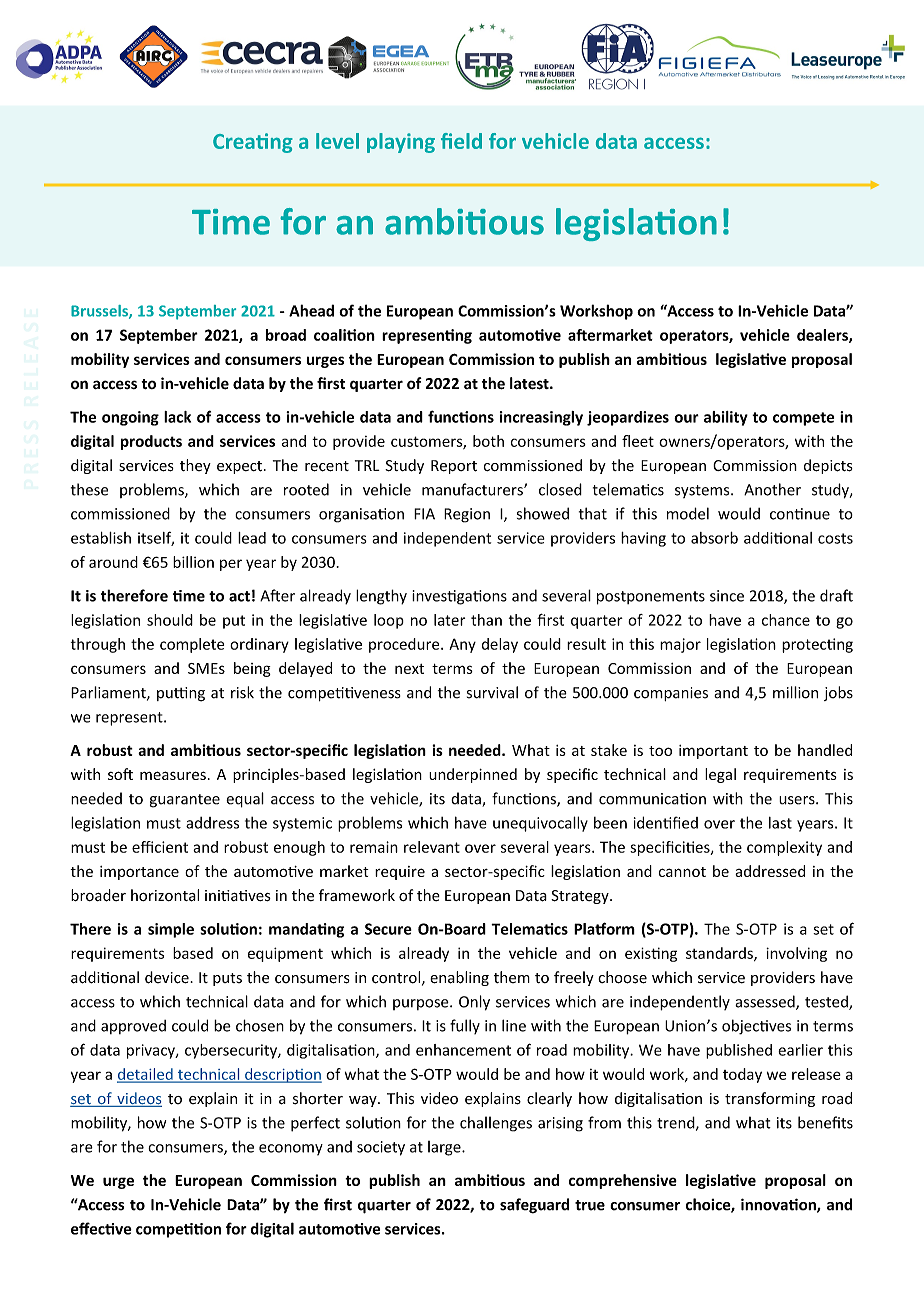 The height and width of the page is (1308, 924). Describe the element at coordinates (181, 694) in the page. I see `putting` at that location.
